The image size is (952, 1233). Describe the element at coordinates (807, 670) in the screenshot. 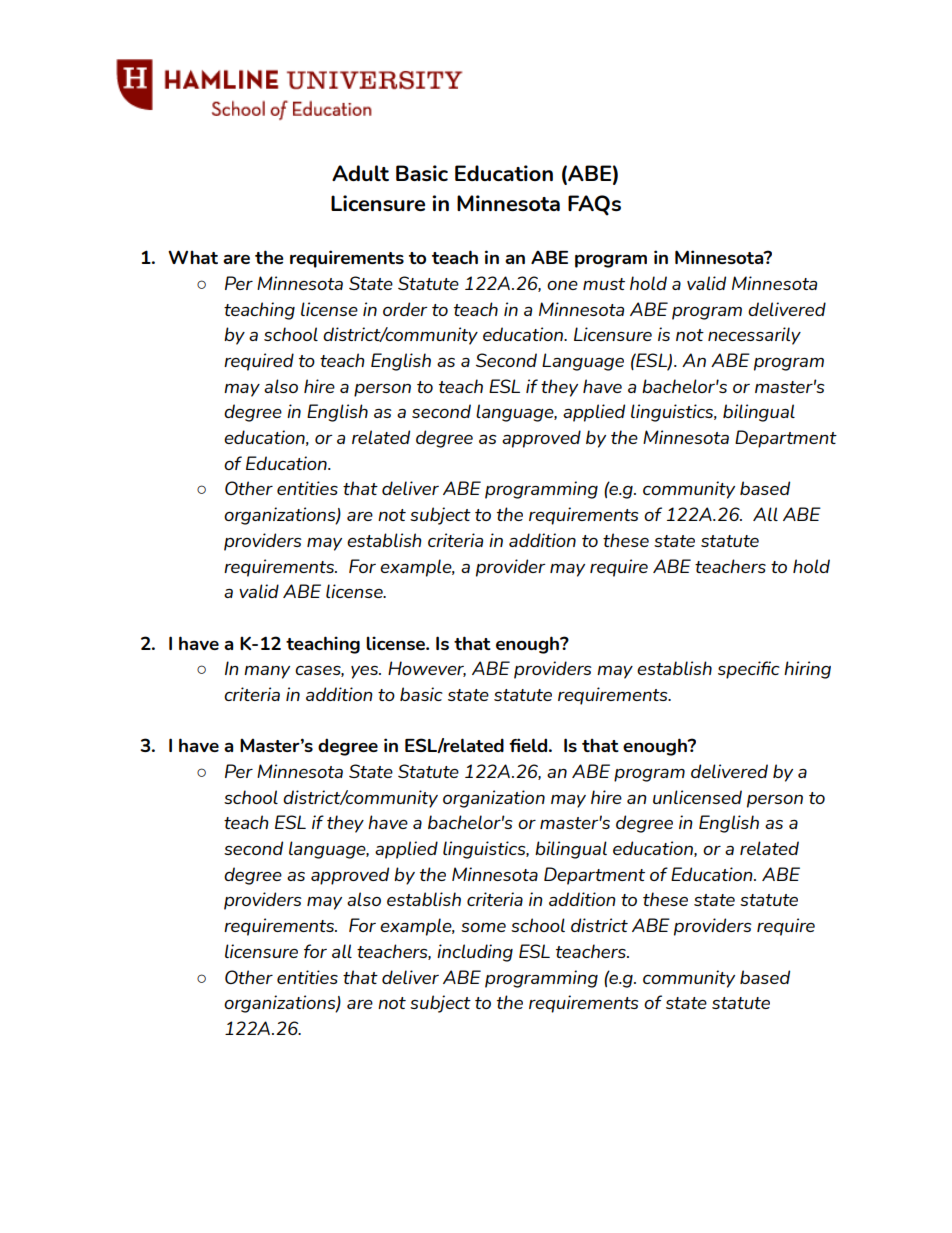

I see `hiring` at that location.
